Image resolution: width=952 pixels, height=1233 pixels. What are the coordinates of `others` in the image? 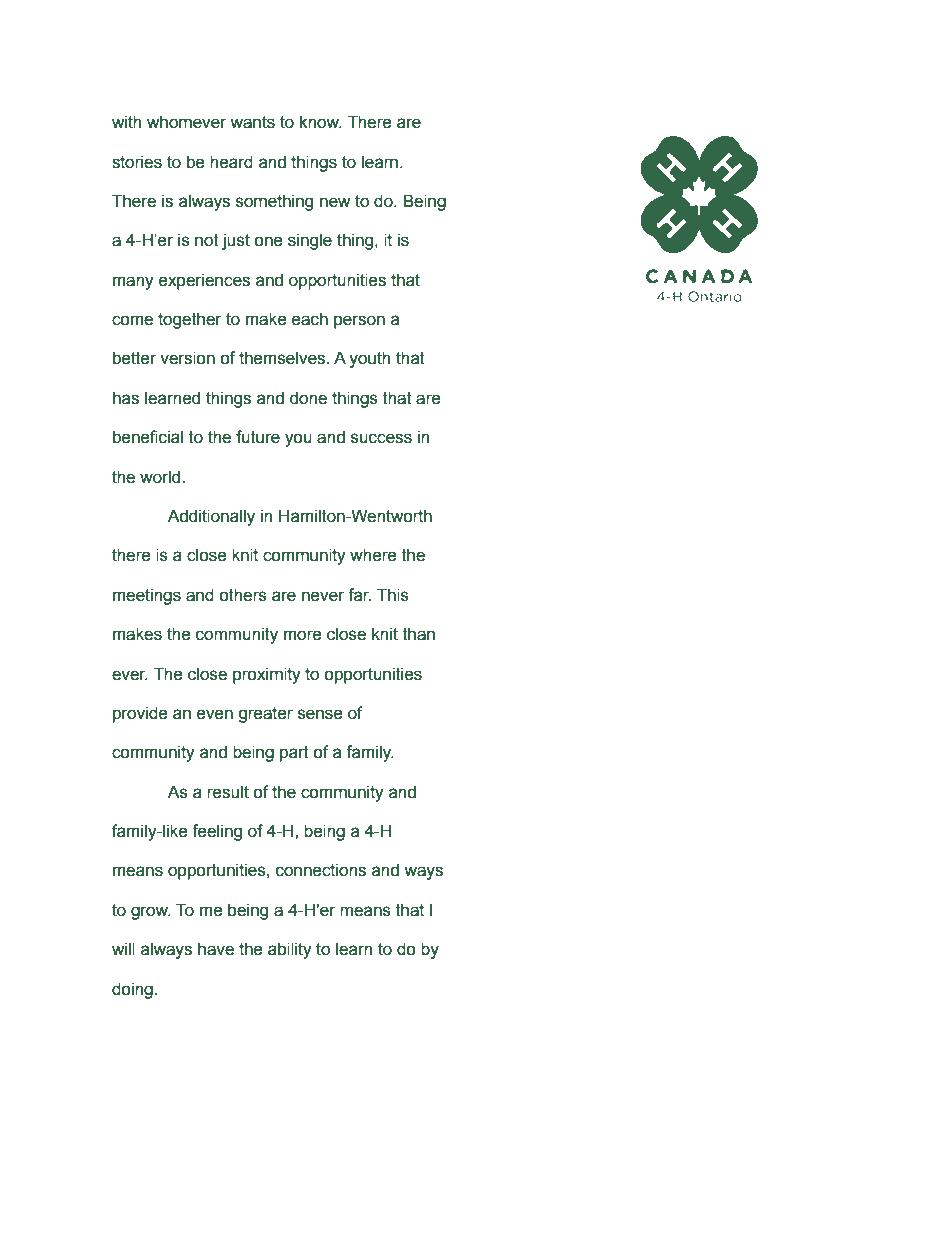 It's located at (243, 595).
